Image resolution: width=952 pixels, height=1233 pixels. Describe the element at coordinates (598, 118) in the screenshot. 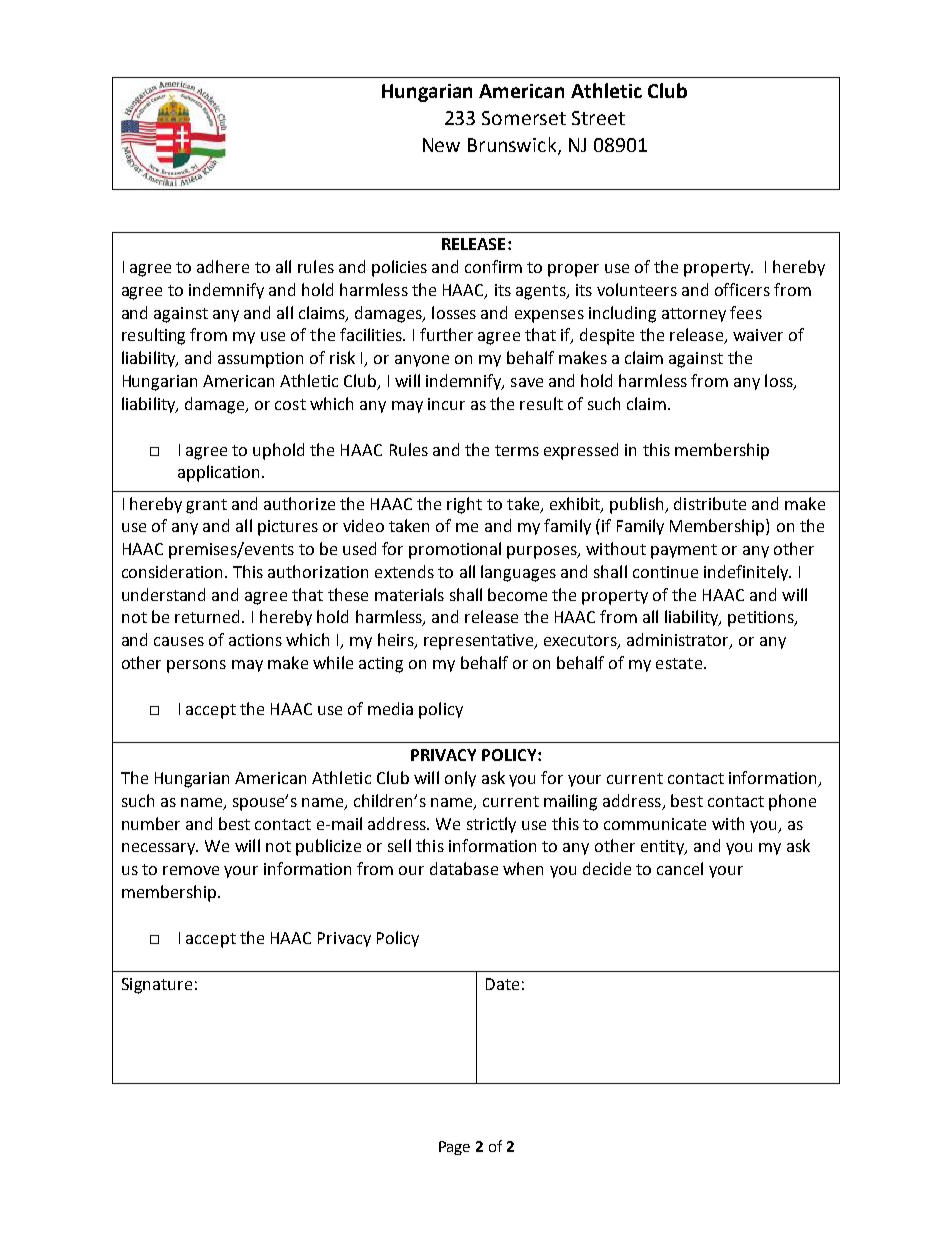

I see `Street` at that location.
